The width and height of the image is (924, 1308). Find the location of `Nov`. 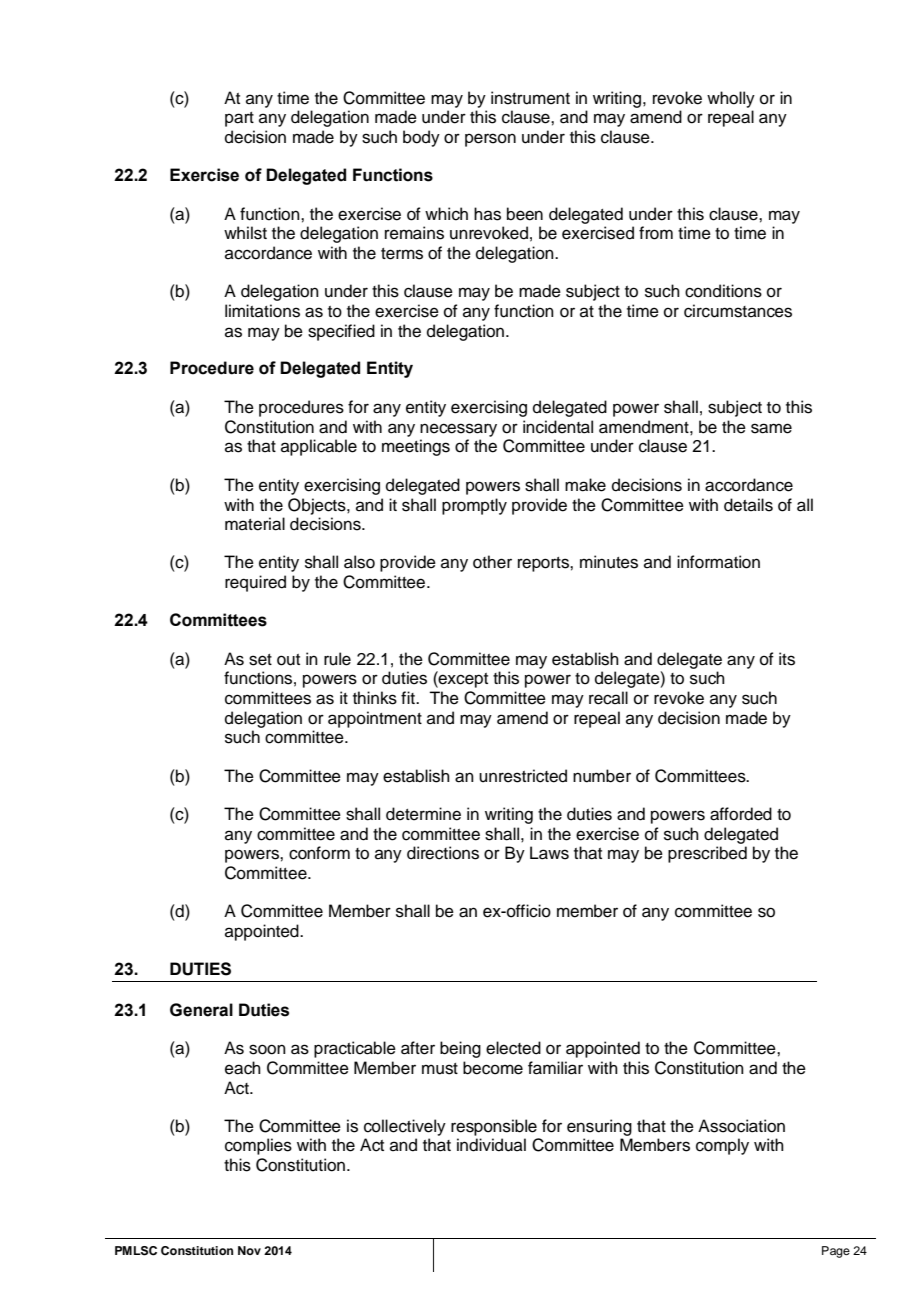

Nov is located at coordinates (249, 1250).
